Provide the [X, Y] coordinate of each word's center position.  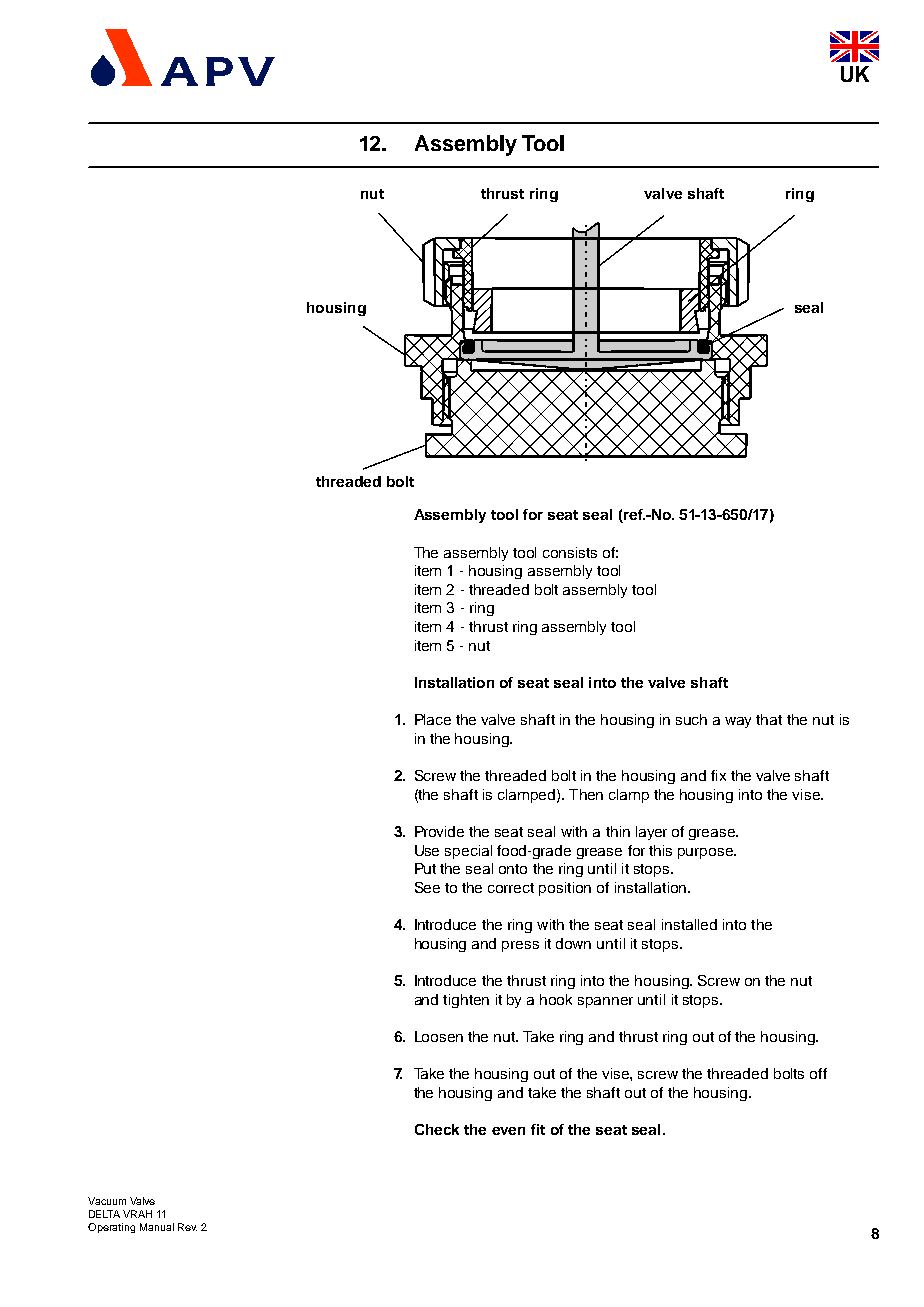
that [769, 719]
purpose [706, 853]
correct [511, 888]
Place [433, 719]
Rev [187, 1227]
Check [437, 1129]
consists [570, 552]
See [427, 887]
